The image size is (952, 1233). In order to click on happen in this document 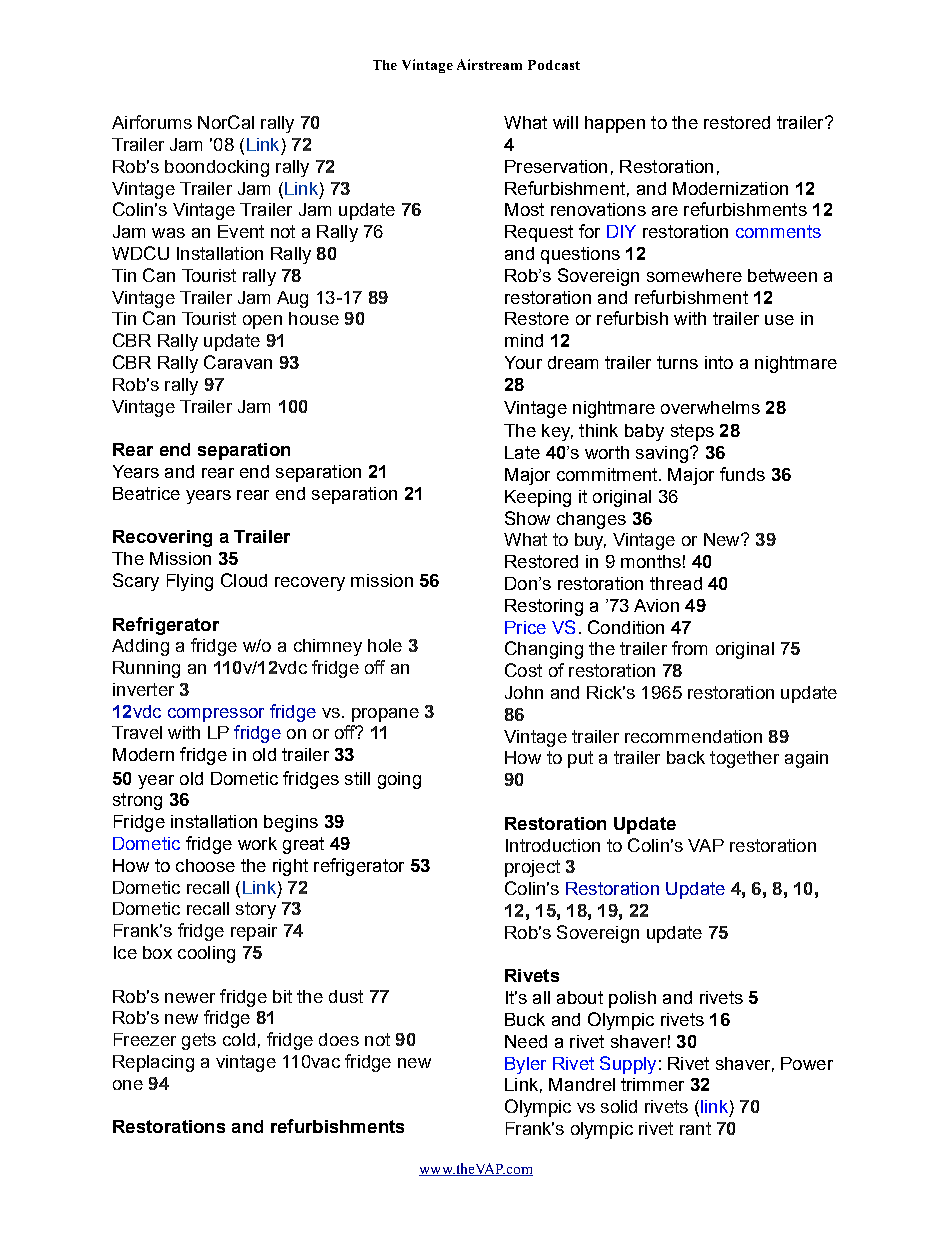, I will do `click(615, 124)`.
